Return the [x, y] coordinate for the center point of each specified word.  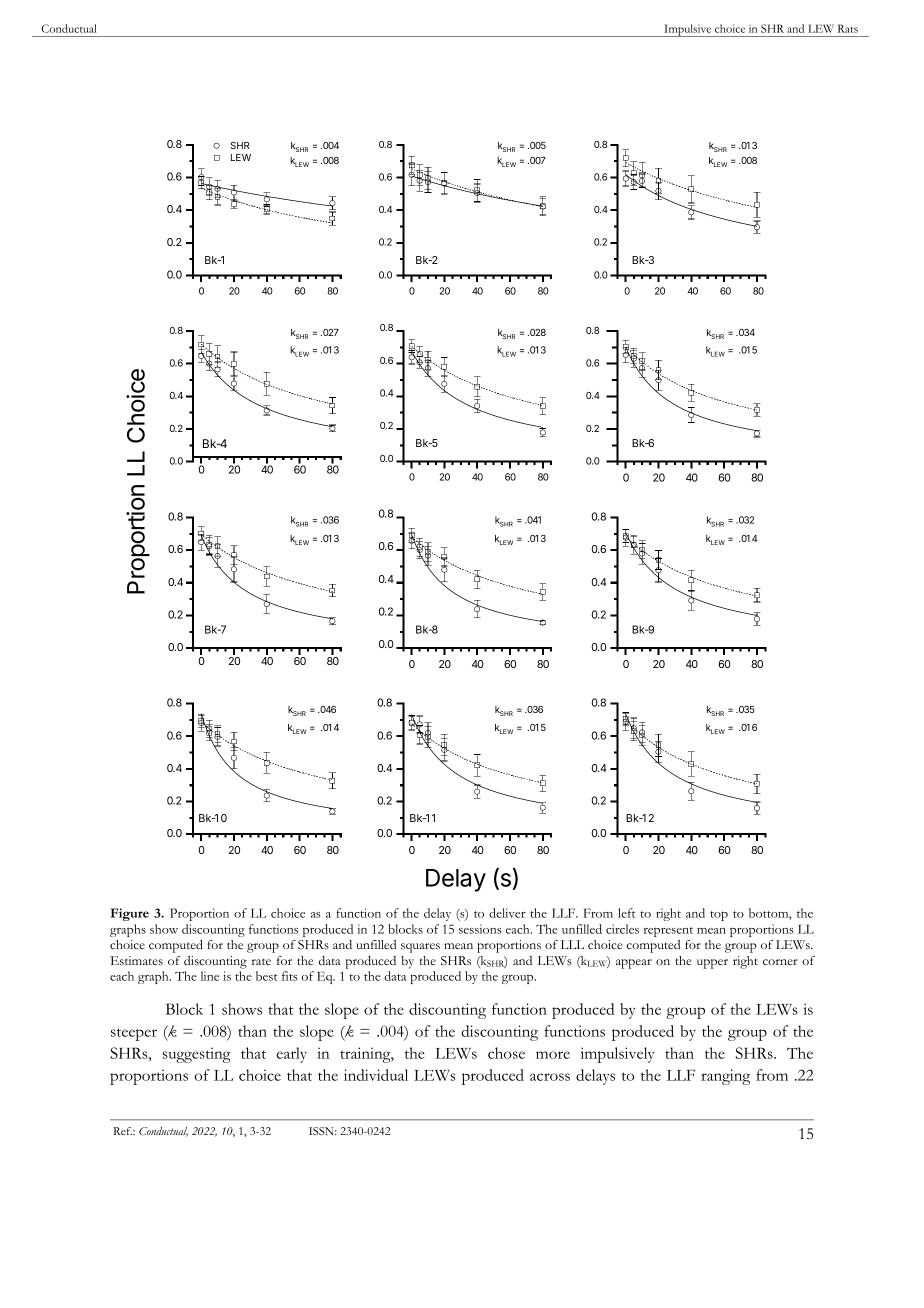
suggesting [197, 1055]
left [627, 913]
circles [622, 929]
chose [506, 1053]
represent [668, 932]
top [719, 916]
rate [261, 961]
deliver [507, 913]
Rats [848, 28]
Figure [129, 914]
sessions [480, 929]
